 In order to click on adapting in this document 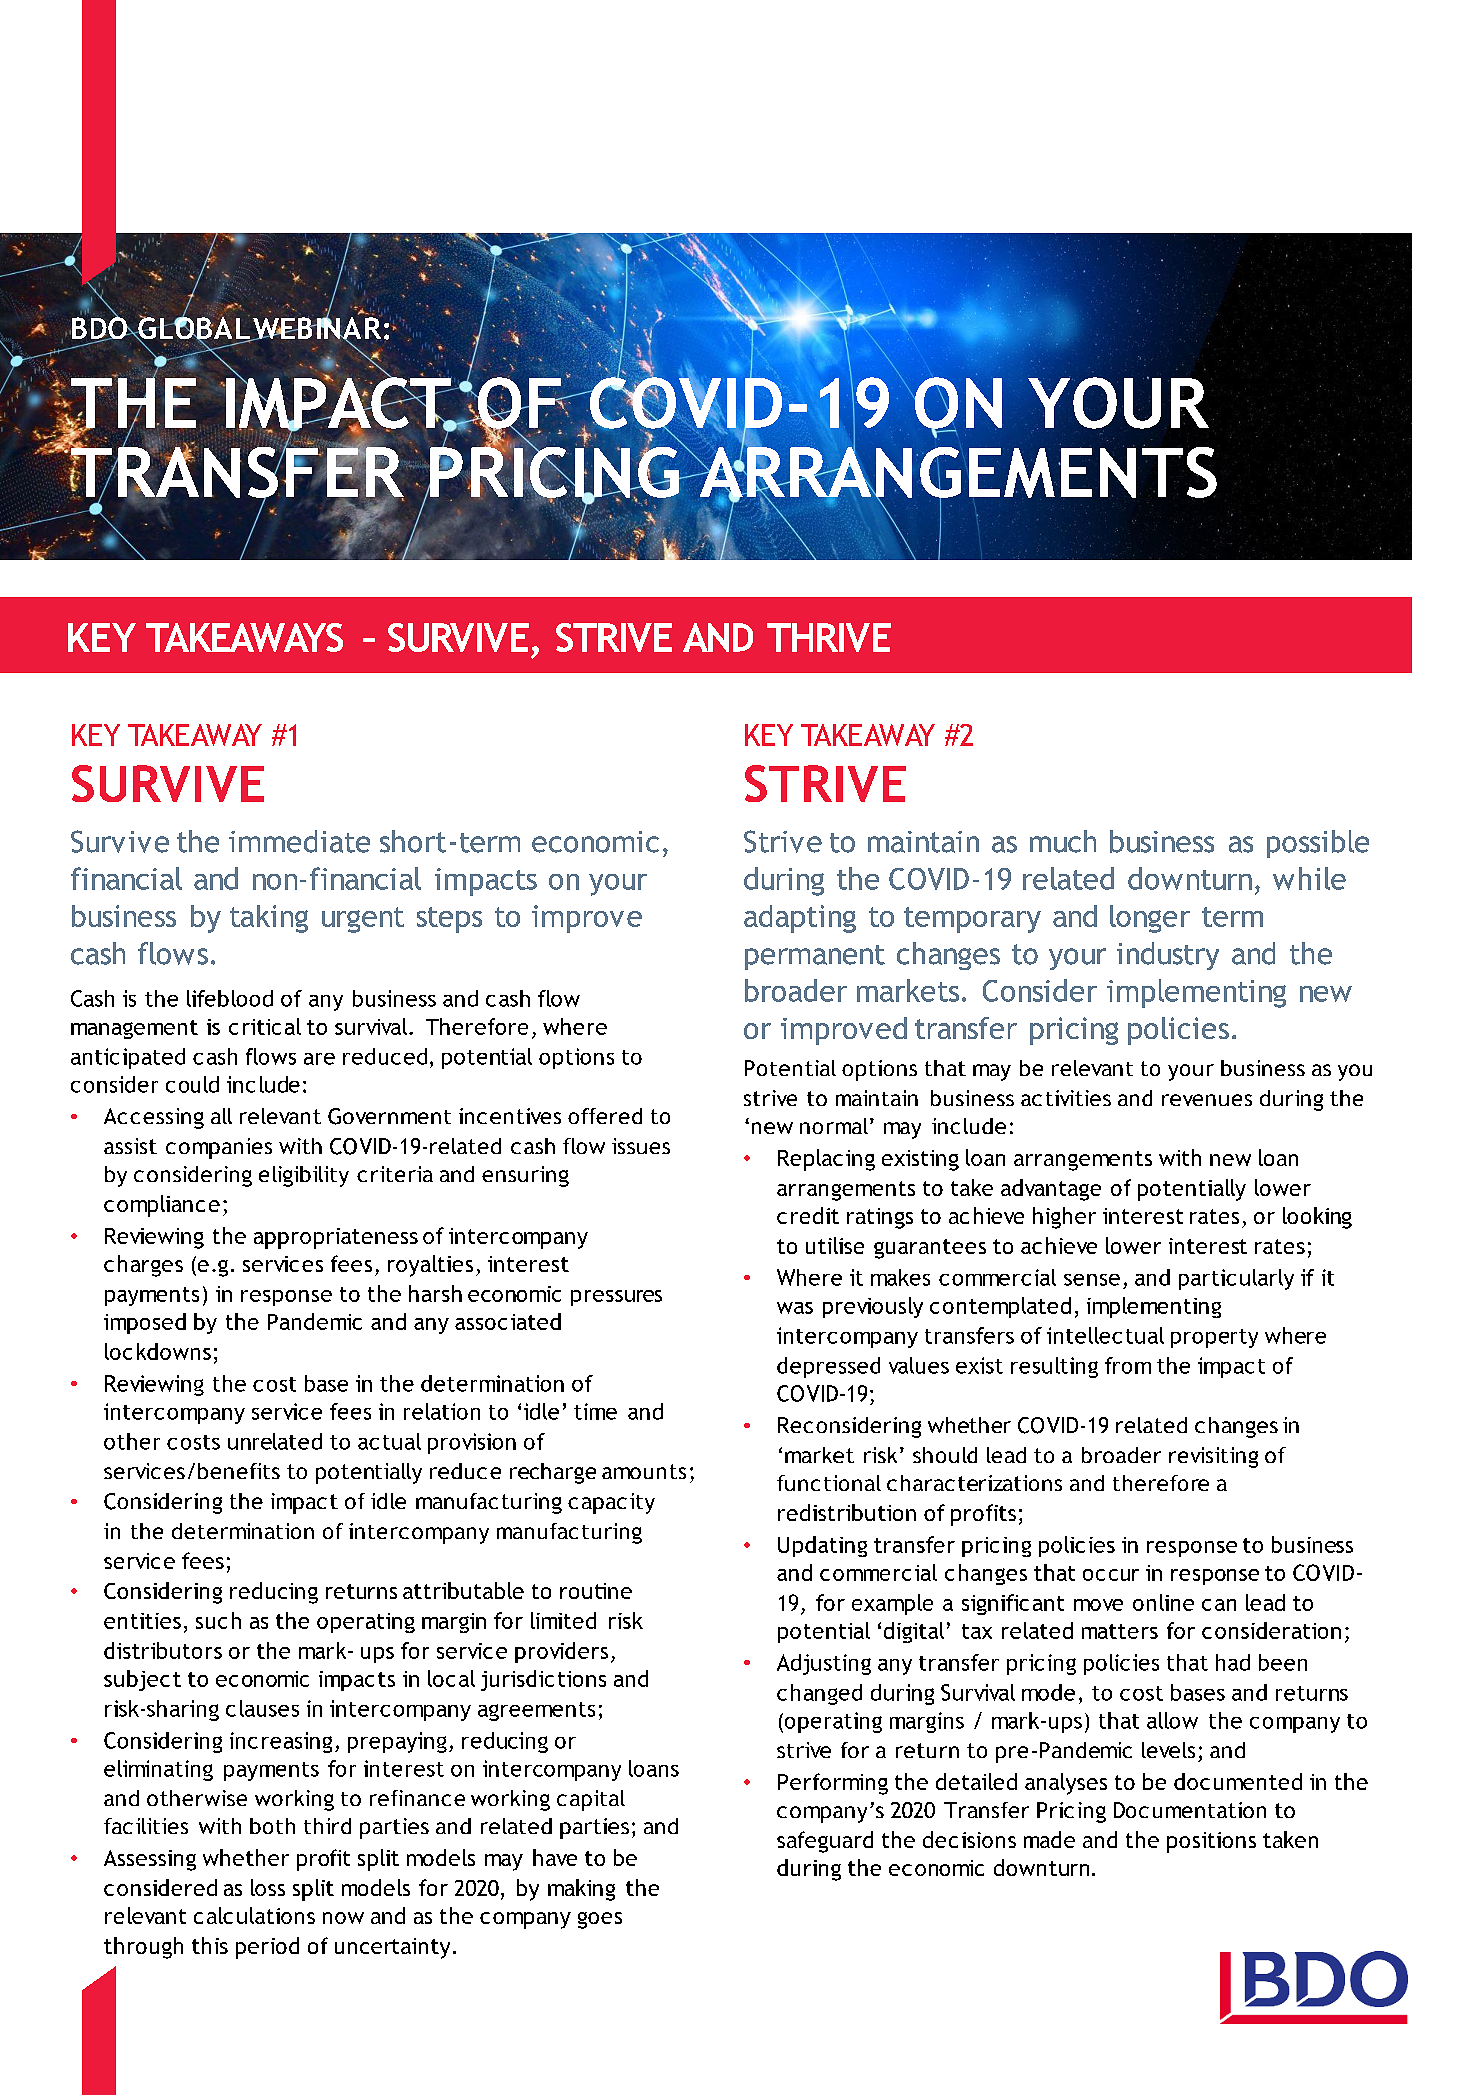, I will do `click(800, 919)`.
